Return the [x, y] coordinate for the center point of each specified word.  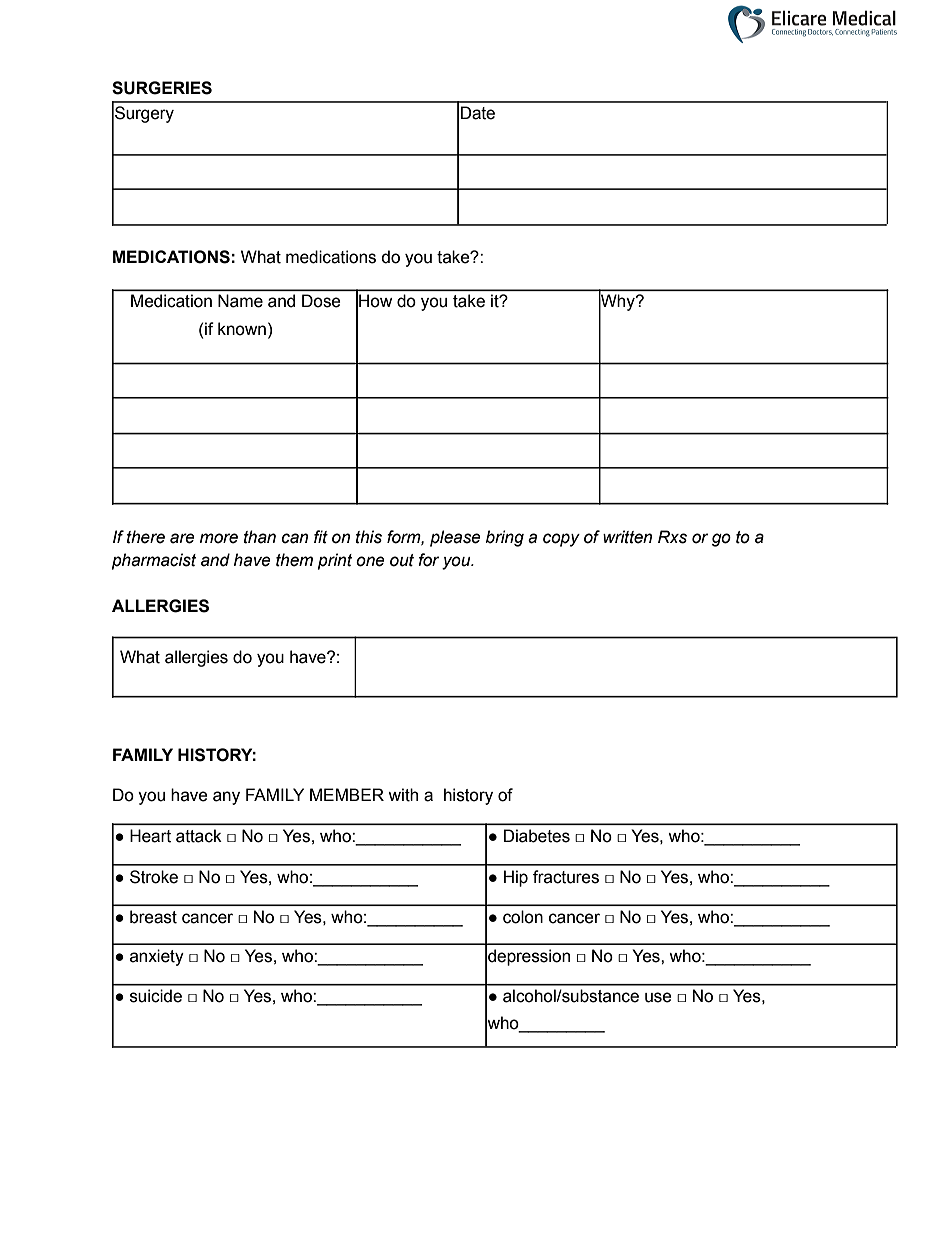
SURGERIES [162, 88]
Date [478, 113]
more [219, 538]
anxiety [157, 957]
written [627, 537]
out [402, 560]
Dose [321, 301]
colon [523, 917]
